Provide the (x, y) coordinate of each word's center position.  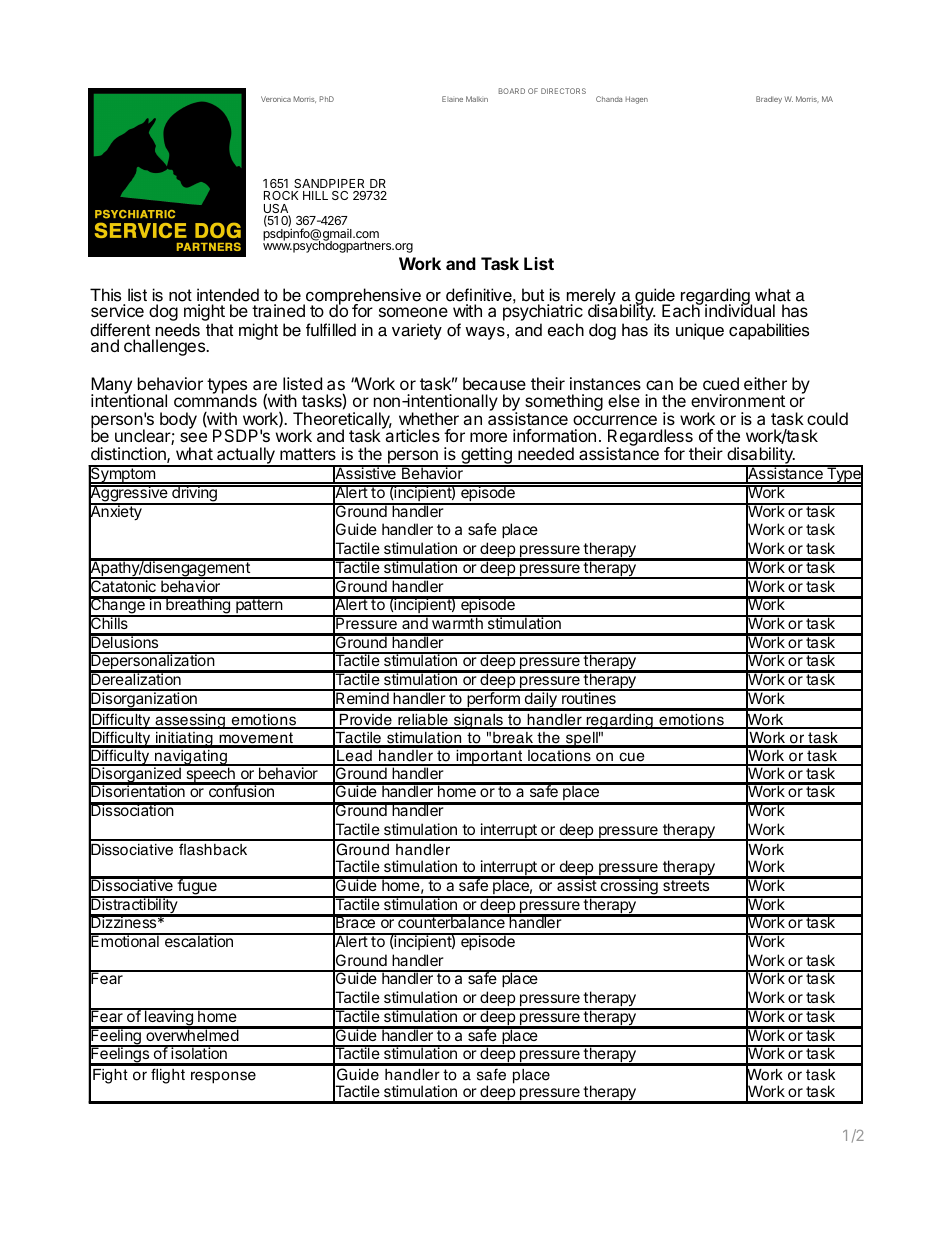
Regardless (649, 439)
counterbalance (451, 921)
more (488, 437)
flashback (213, 849)
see (193, 437)
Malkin (477, 99)
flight (168, 1076)
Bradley (769, 100)
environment (738, 400)
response (223, 1077)
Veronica (276, 99)
